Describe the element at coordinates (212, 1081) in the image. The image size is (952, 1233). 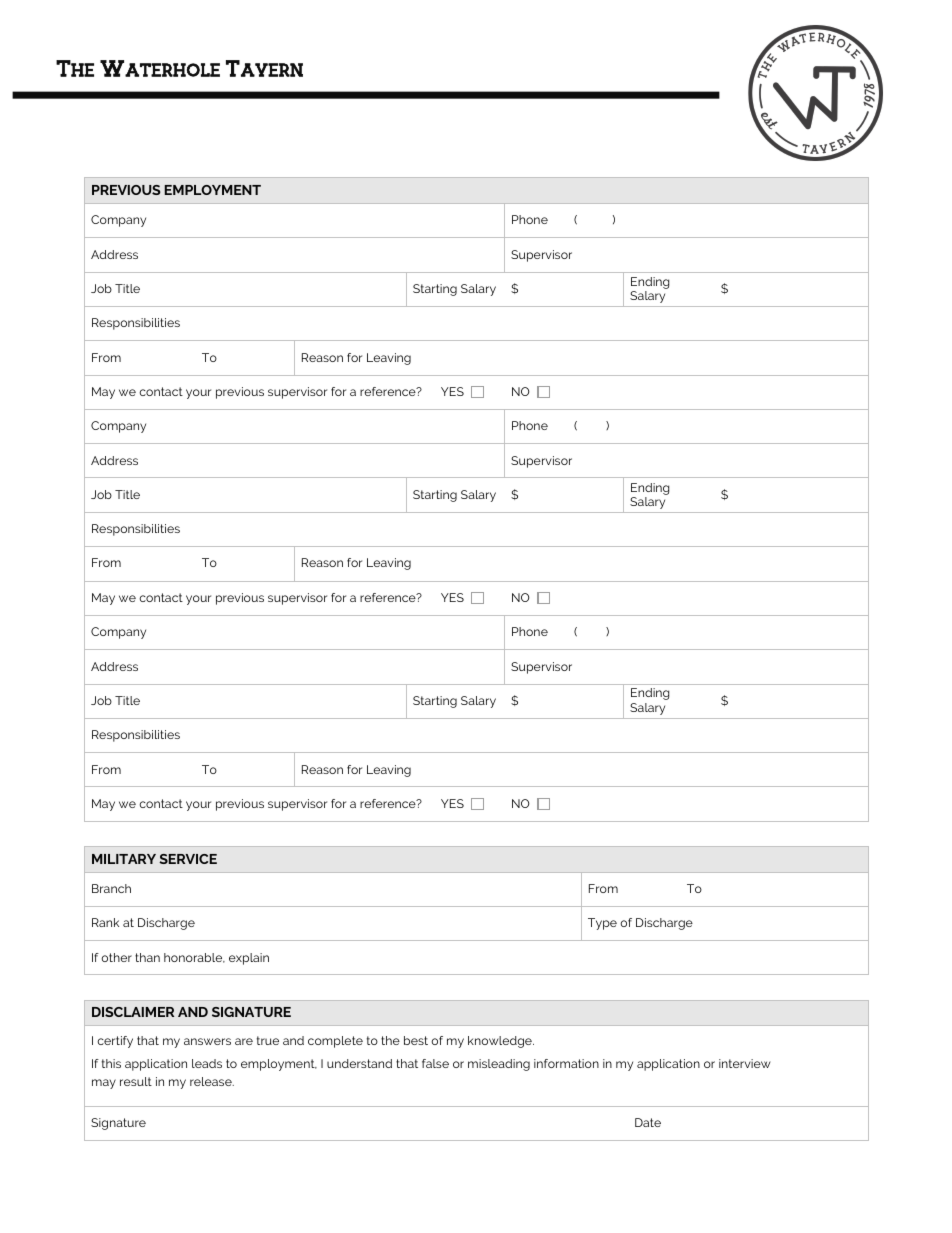
I see `release` at that location.
